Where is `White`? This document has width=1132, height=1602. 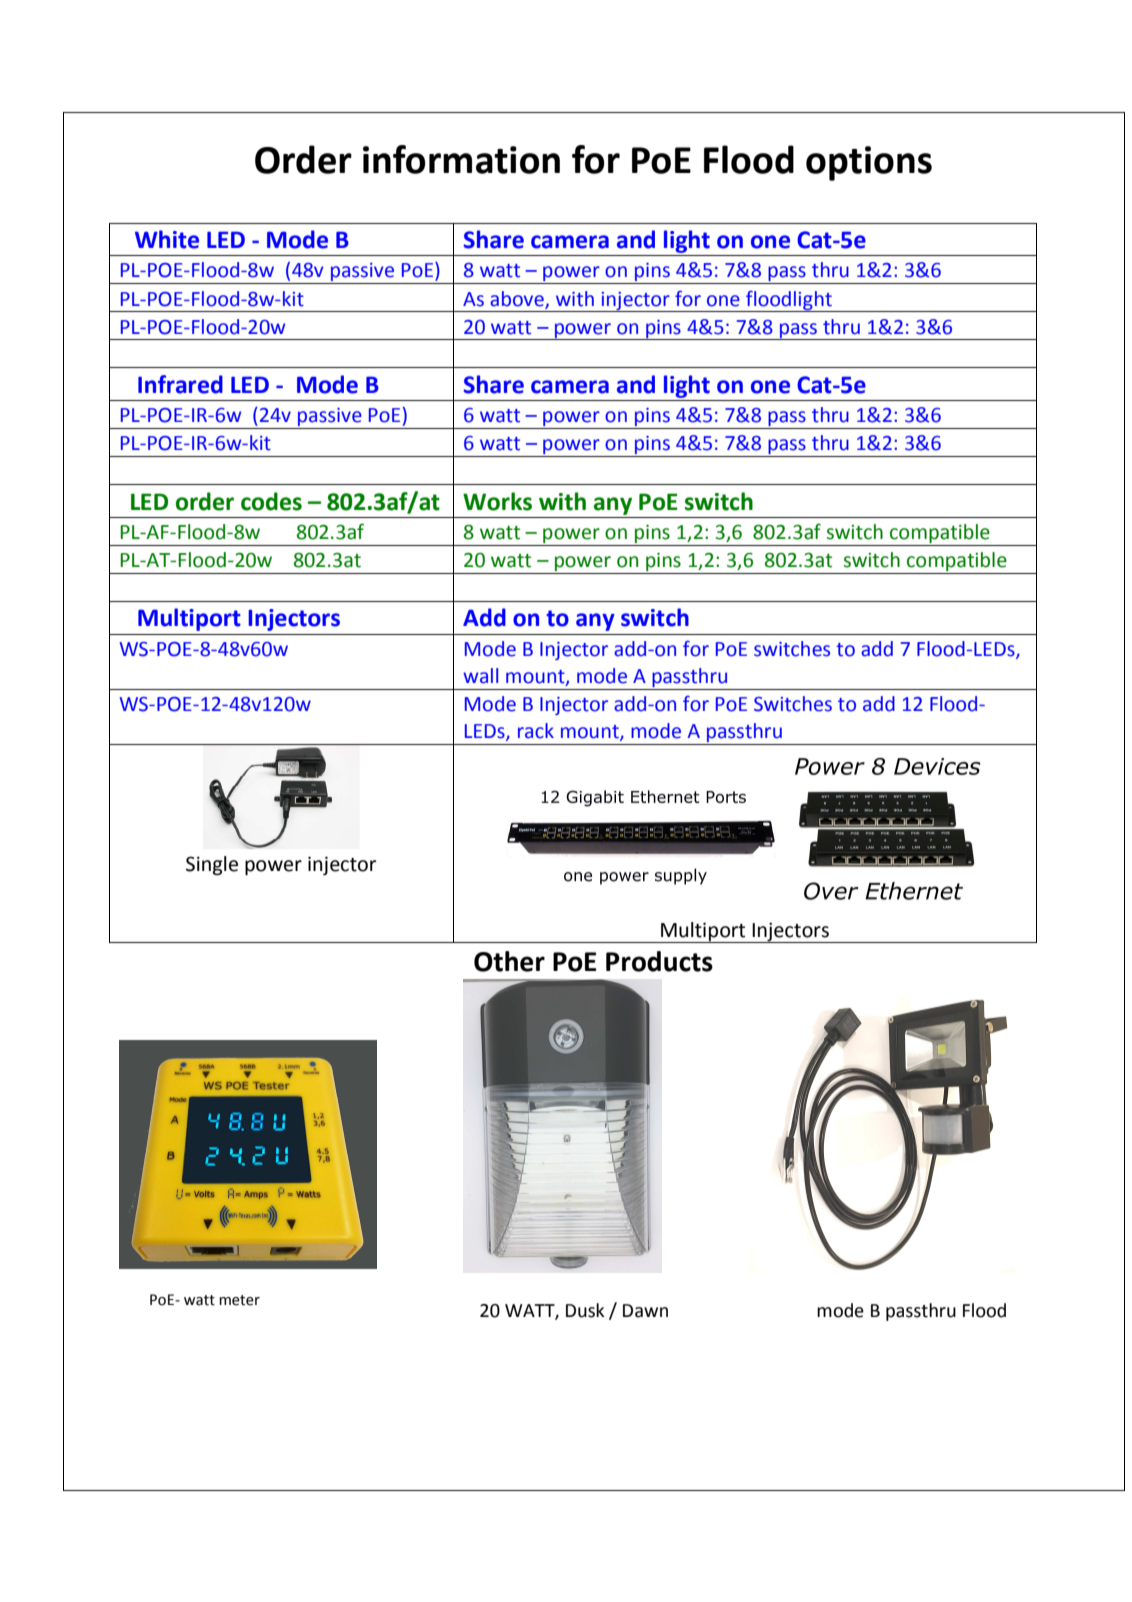
White is located at coordinates (167, 239).
